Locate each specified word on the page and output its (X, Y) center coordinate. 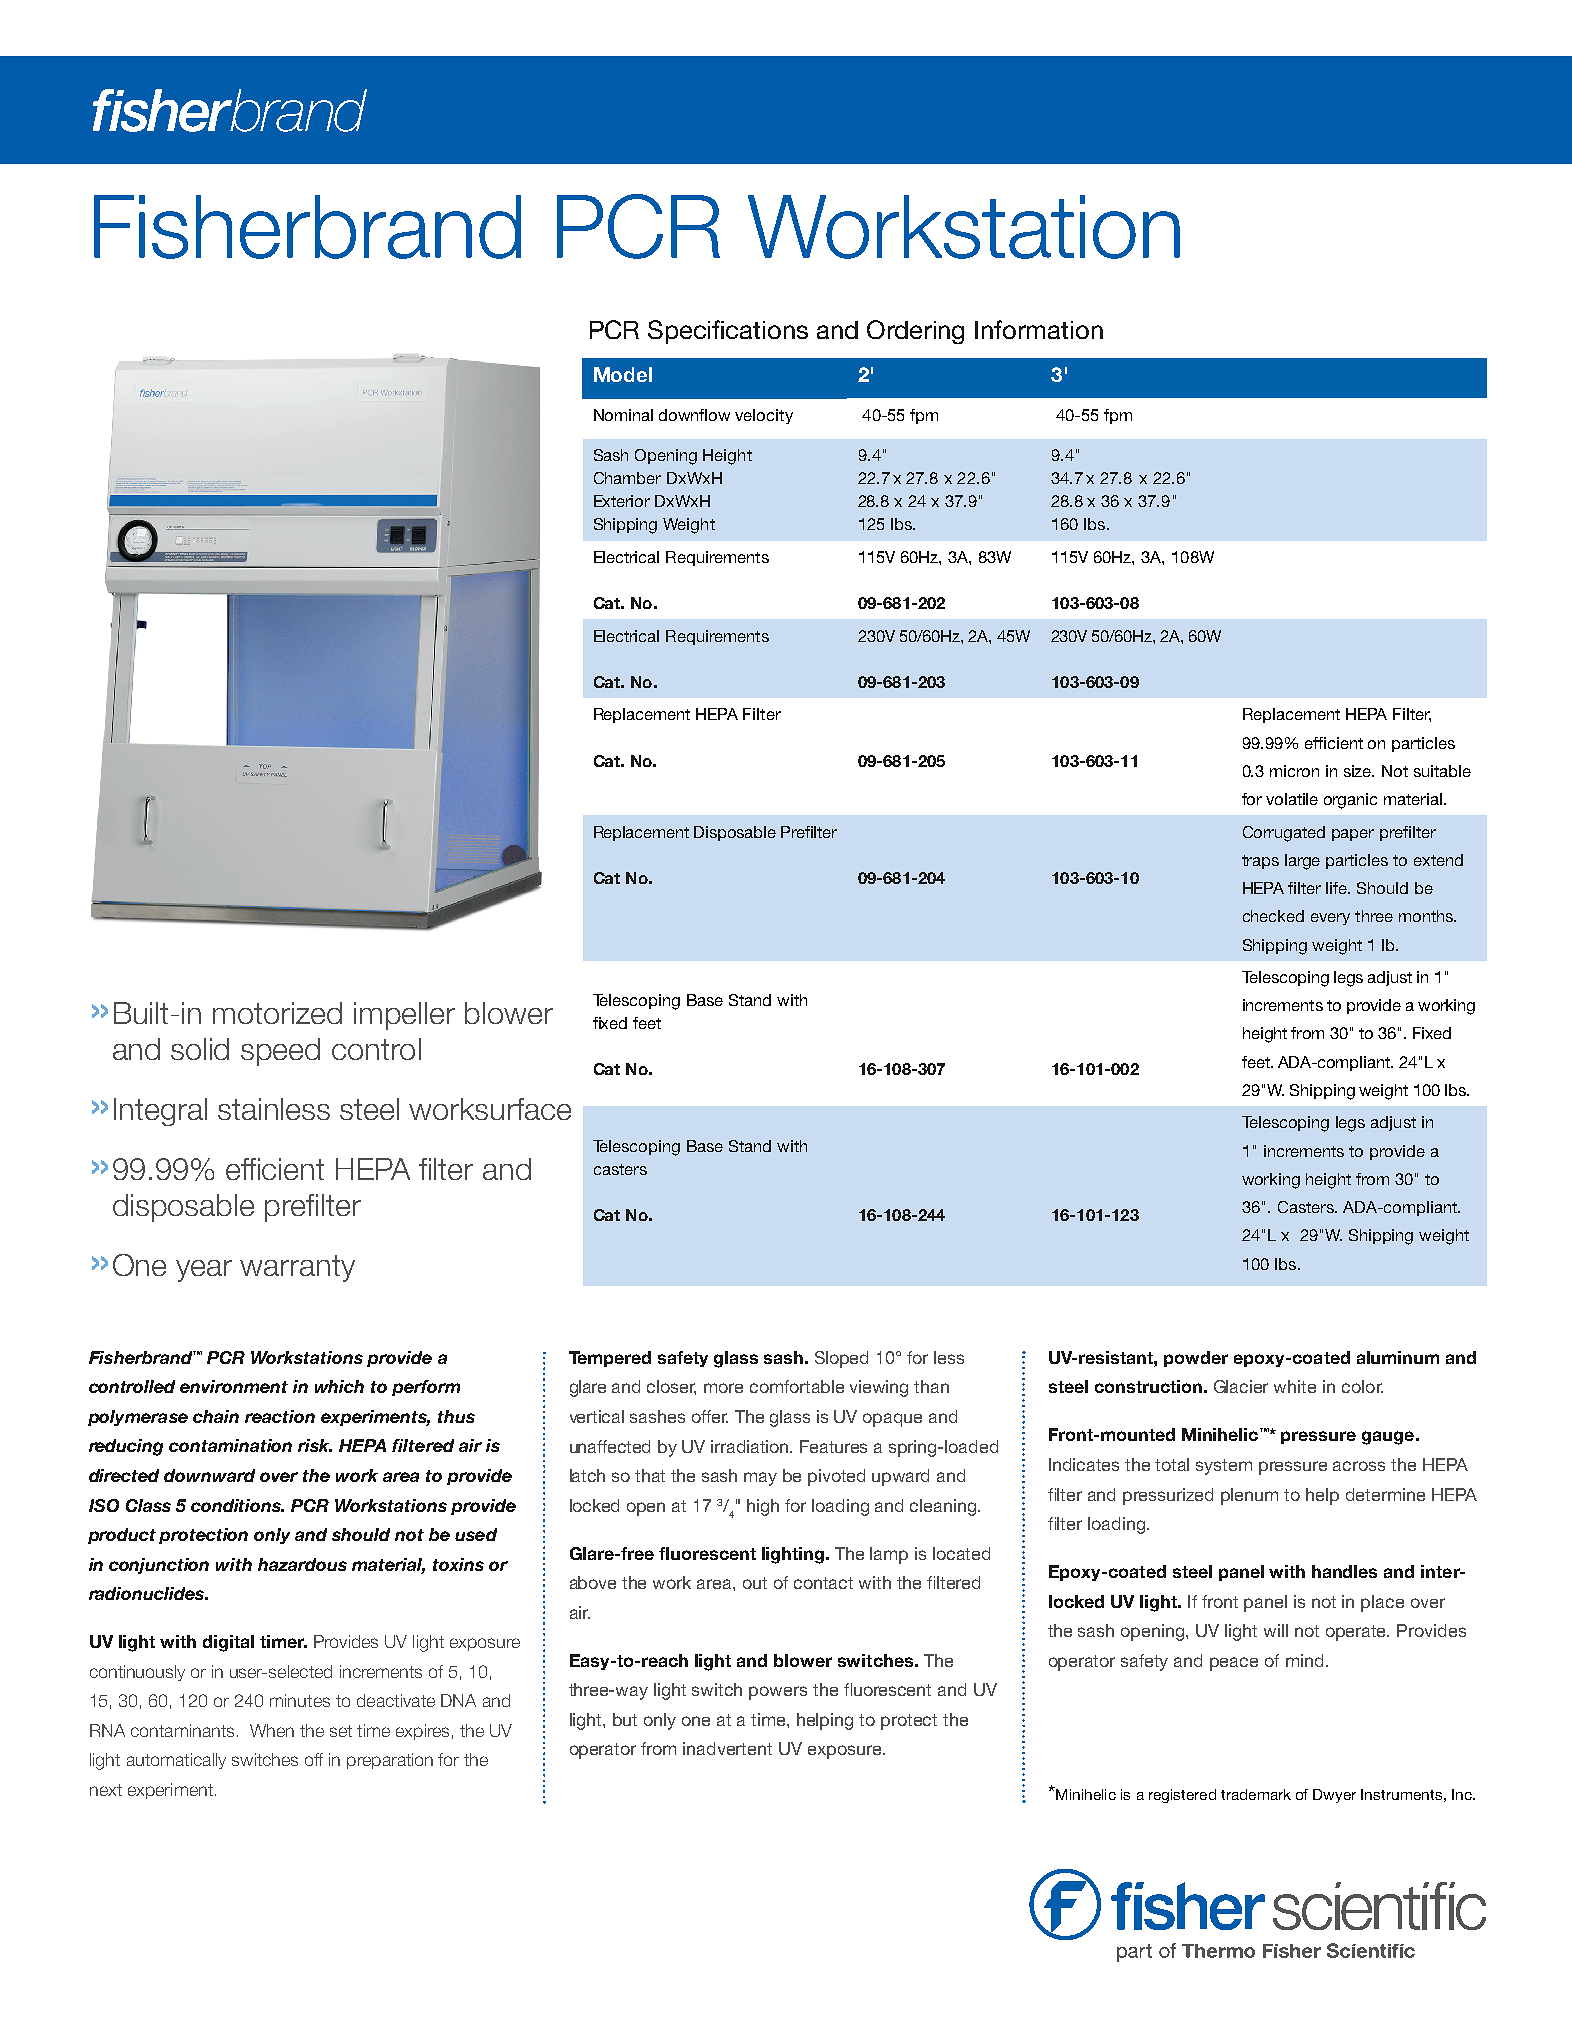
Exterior (622, 501)
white (1295, 1386)
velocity (764, 416)
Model (623, 374)
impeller (404, 1016)
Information (1039, 329)
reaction (280, 1416)
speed (280, 1052)
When (272, 1730)
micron (1294, 771)
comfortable (797, 1386)
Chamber (627, 478)
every (1330, 919)
